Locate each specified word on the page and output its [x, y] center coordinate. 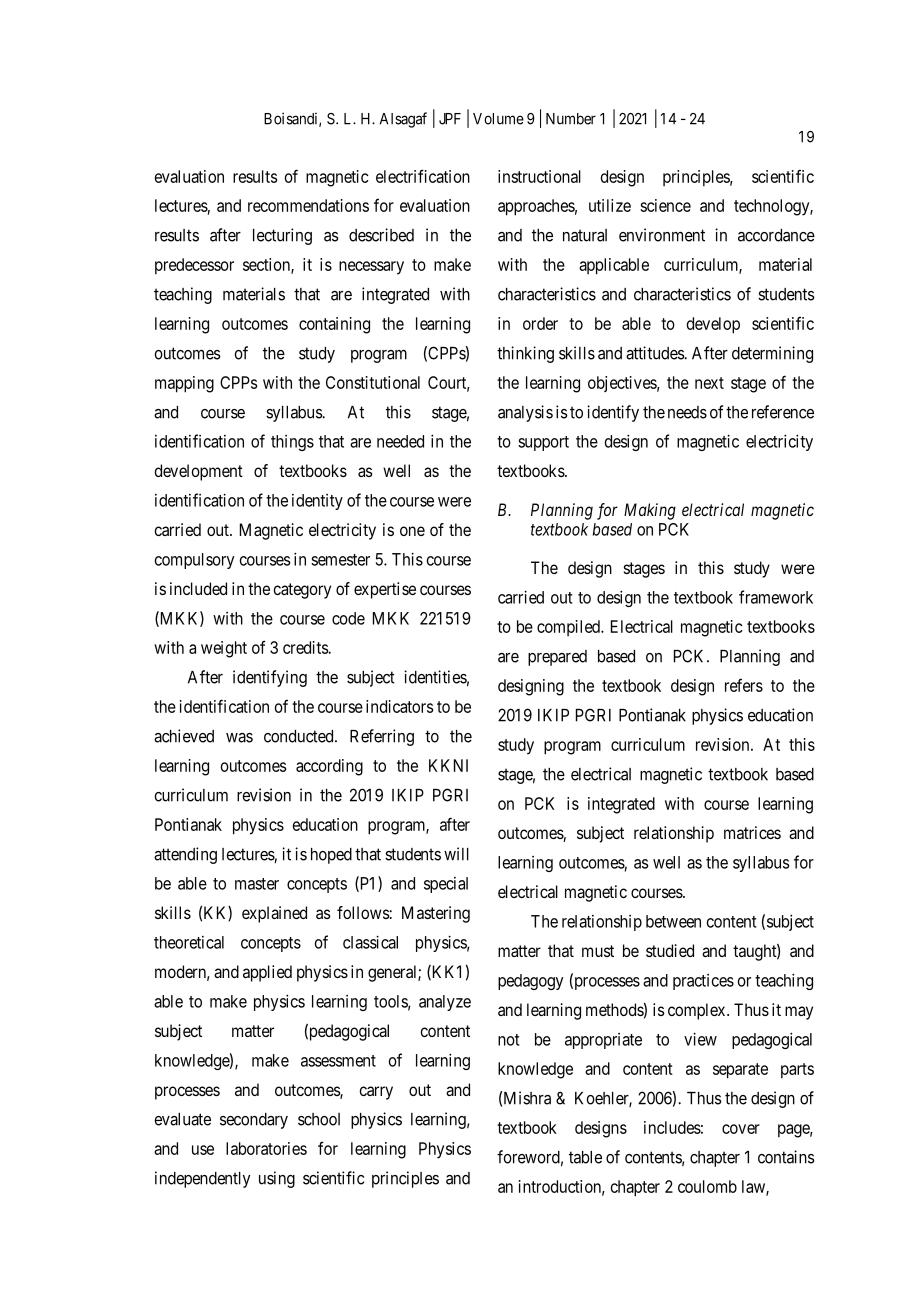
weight [224, 649]
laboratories [266, 1148]
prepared [557, 658]
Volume [498, 119]
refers [744, 685]
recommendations [308, 205]
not [508, 1040]
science [665, 205]
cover [741, 1129]
